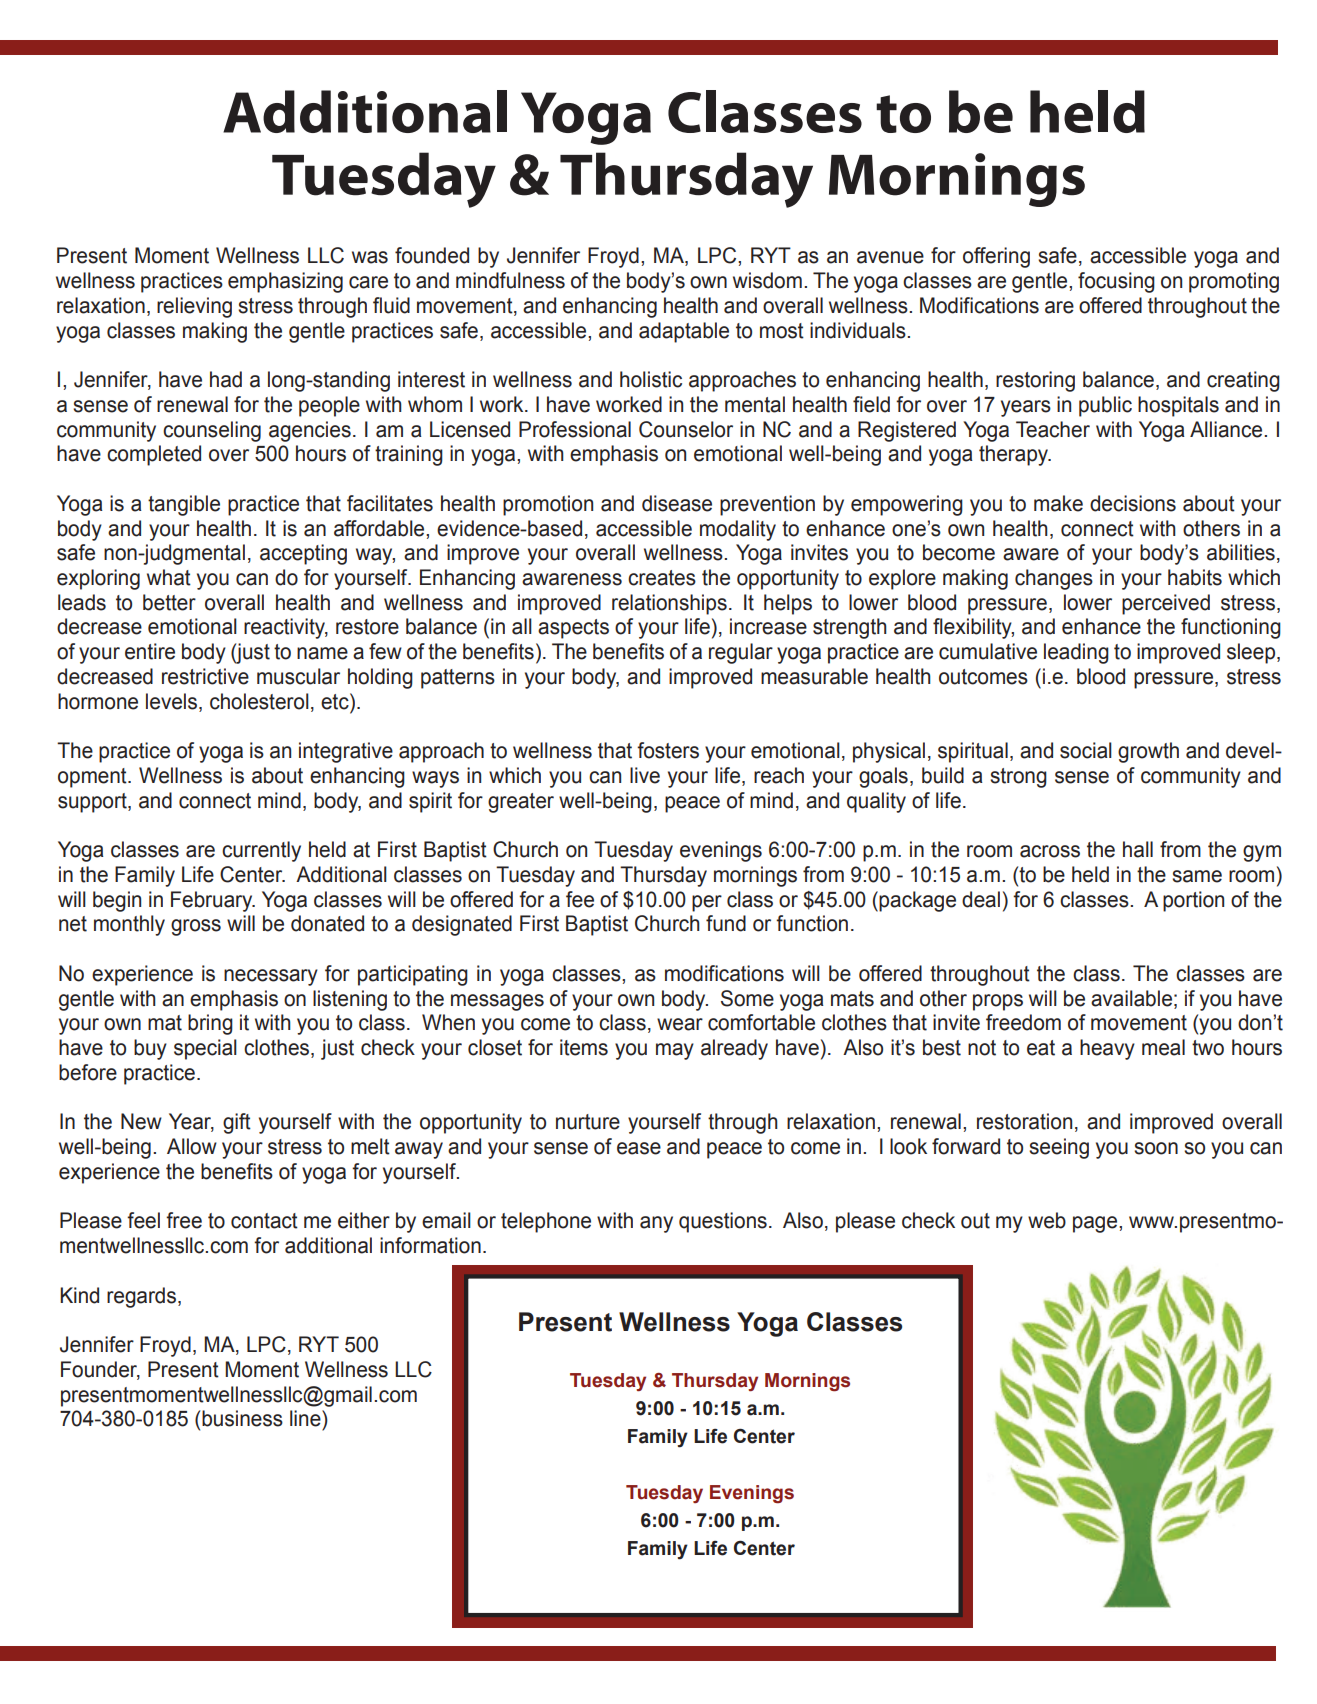 Image resolution: width=1317 pixels, height=1704 pixels. I want to click on any, so click(656, 1224).
